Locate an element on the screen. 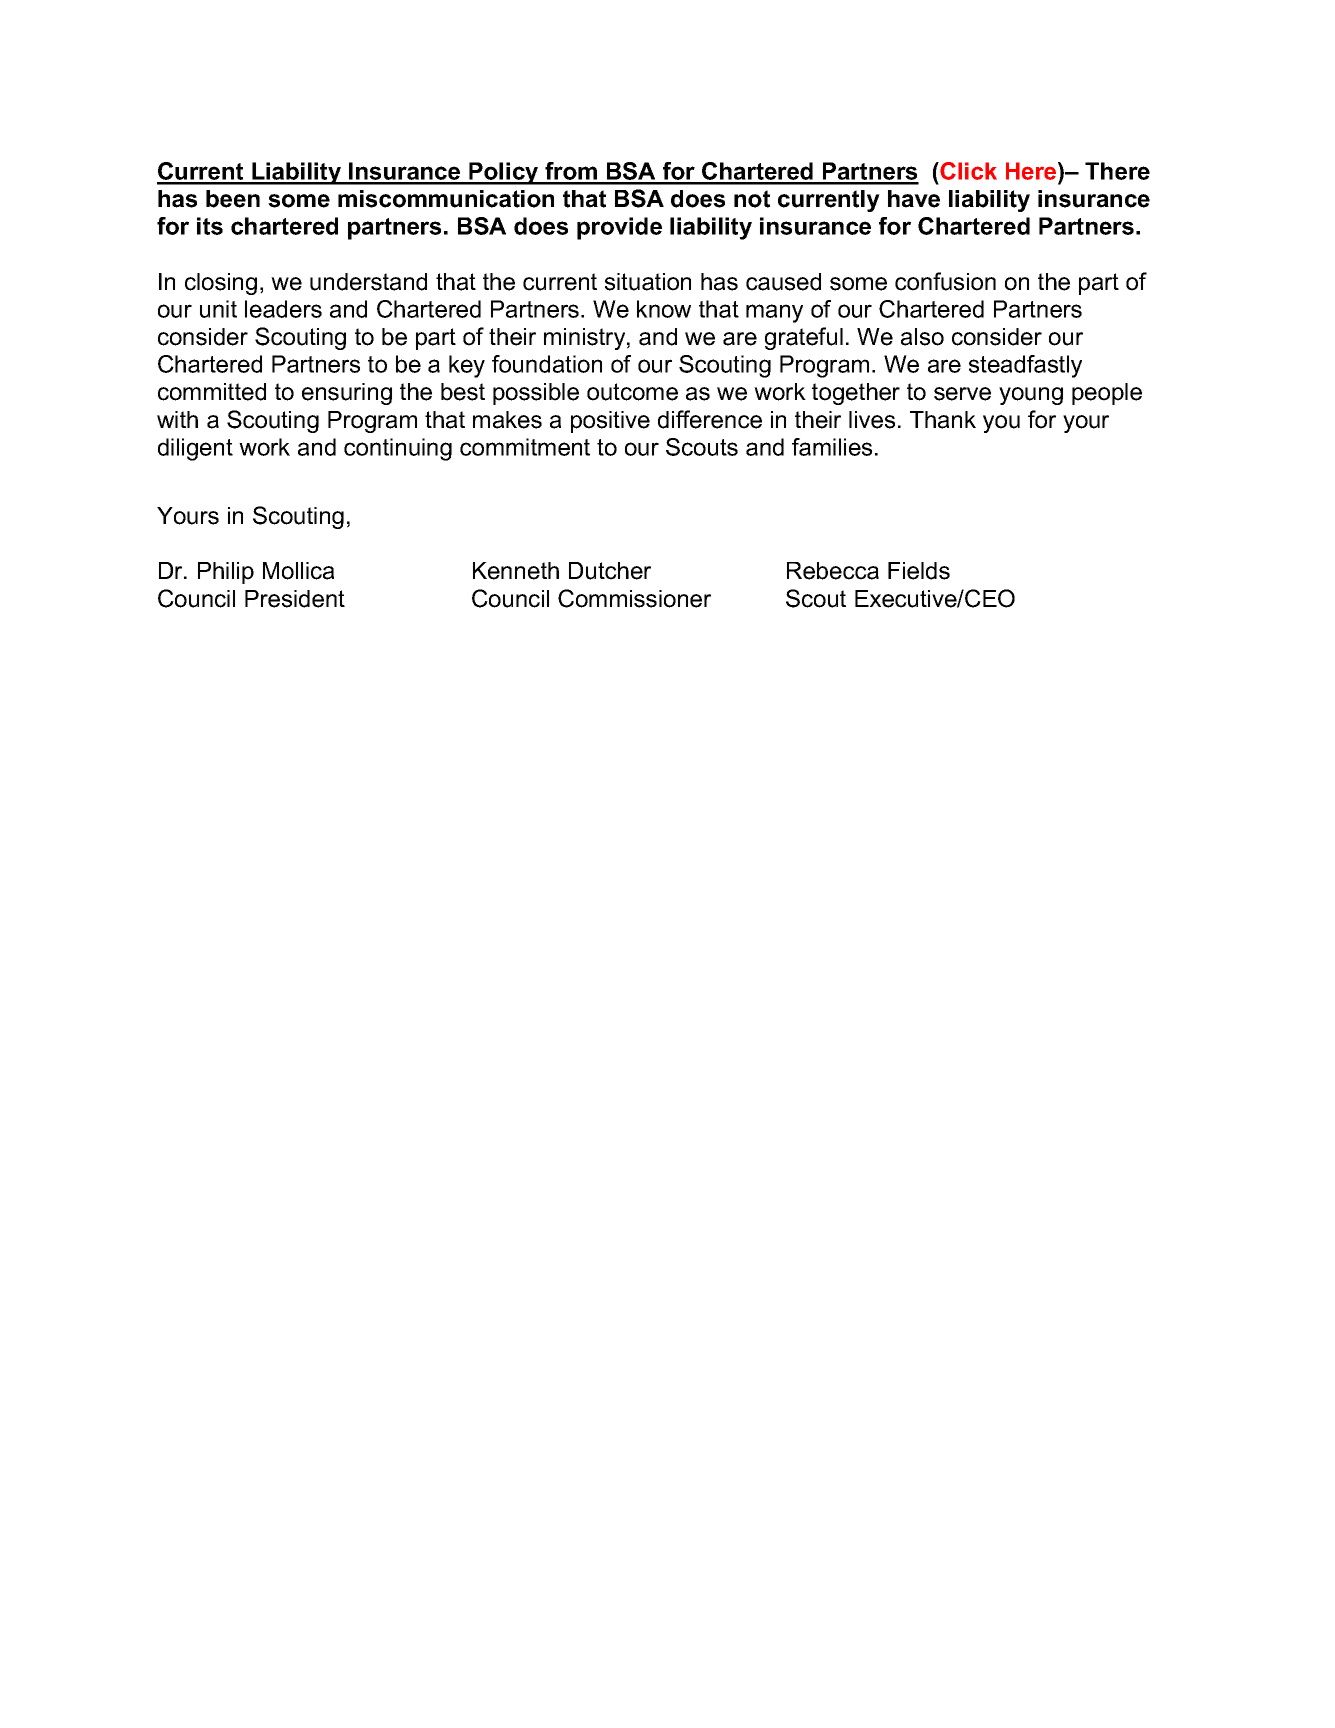 The width and height of the screenshot is (1335, 1728). situation is located at coordinates (648, 282).
